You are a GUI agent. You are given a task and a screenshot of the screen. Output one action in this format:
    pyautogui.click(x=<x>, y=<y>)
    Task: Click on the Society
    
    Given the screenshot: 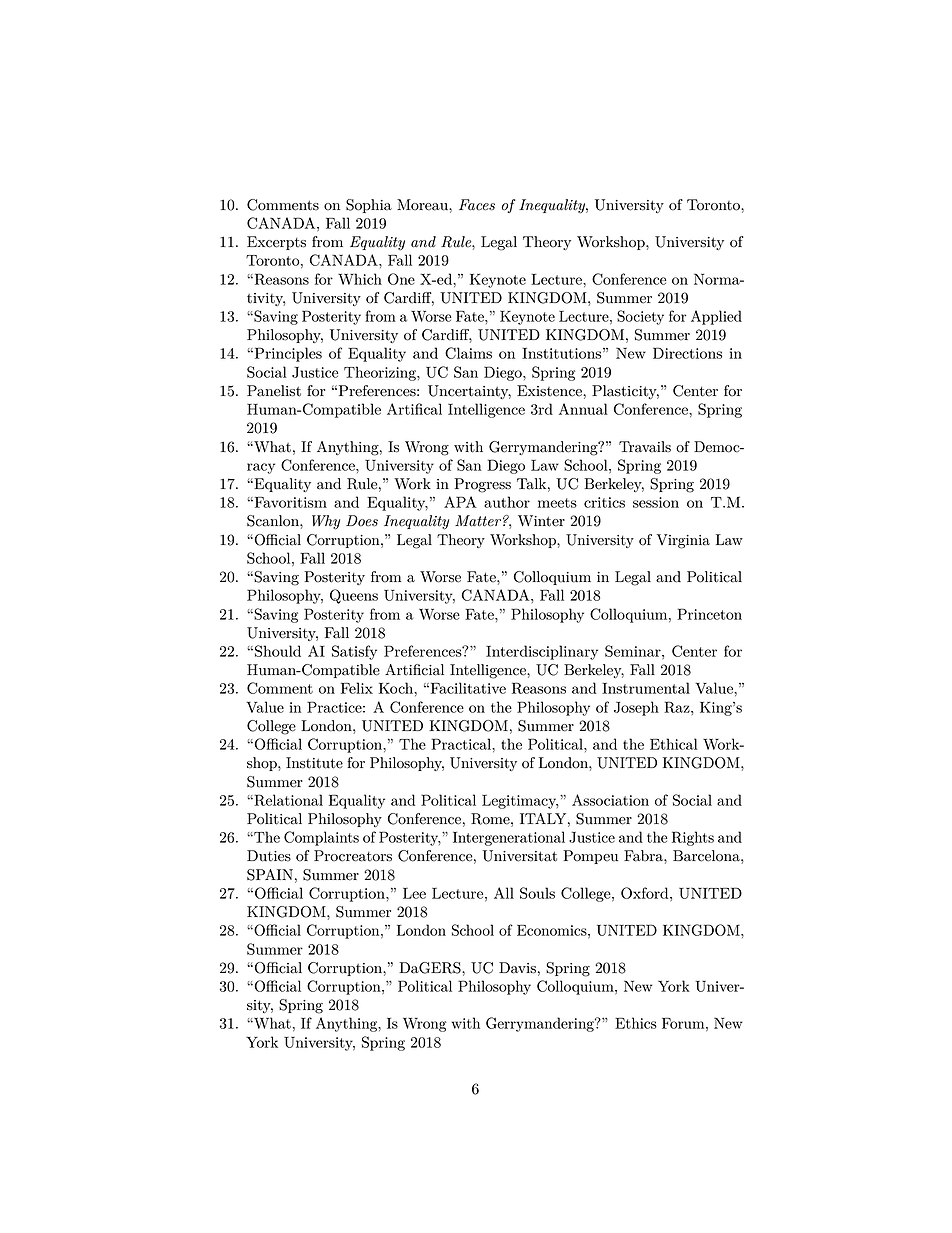 What is the action you would take?
    pyautogui.click(x=640, y=317)
